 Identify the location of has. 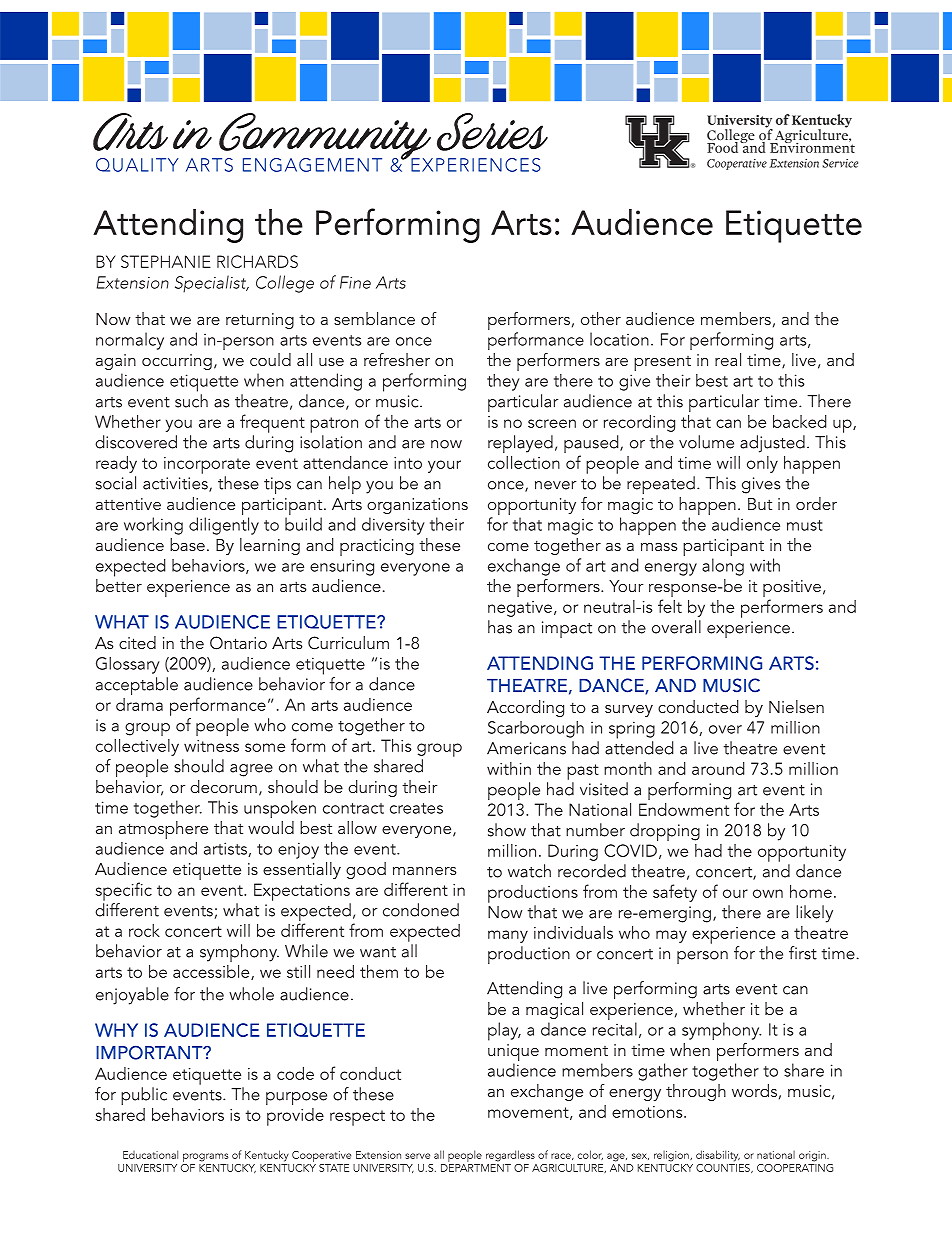
(500, 627).
